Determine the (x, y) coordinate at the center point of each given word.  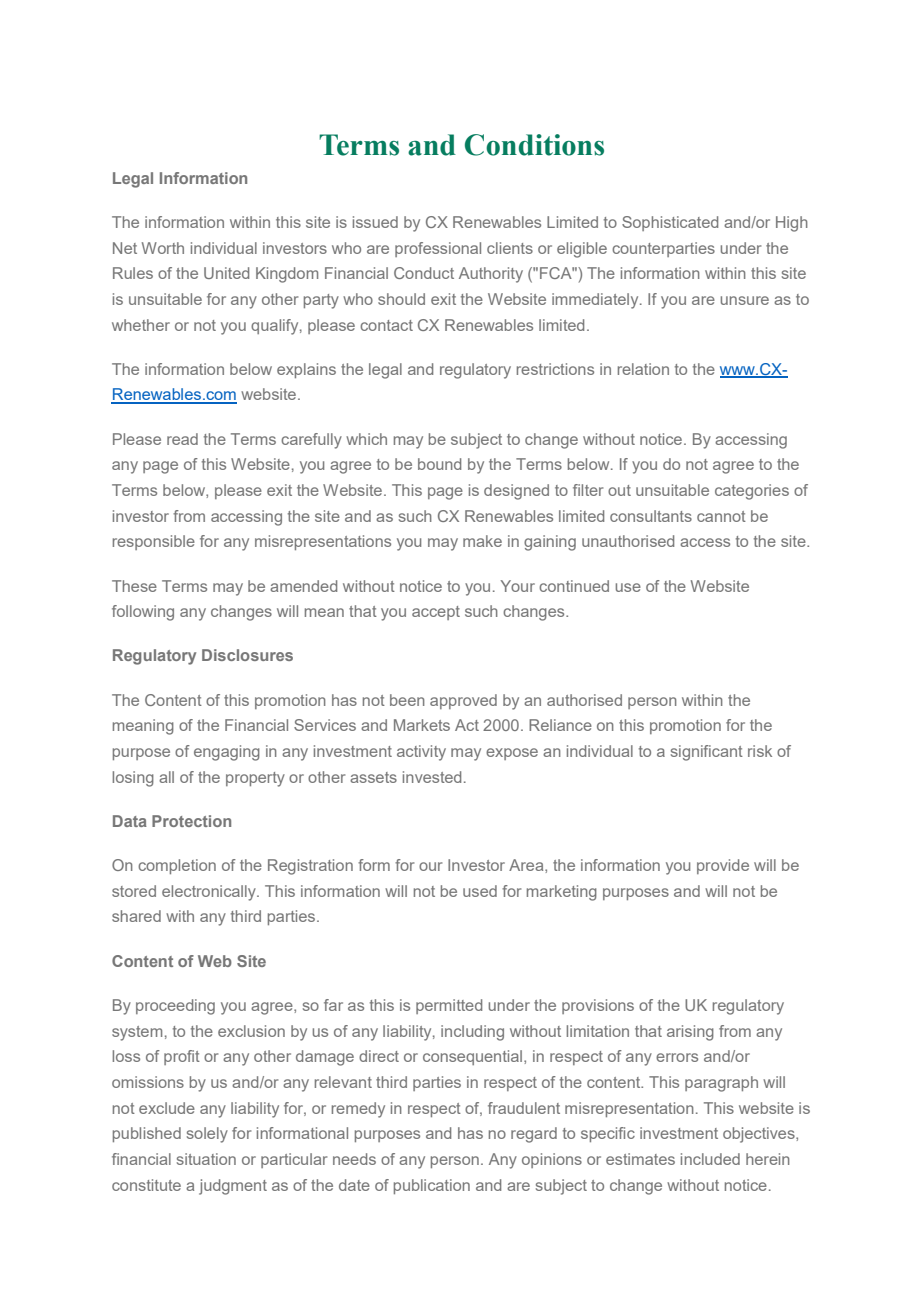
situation (206, 1159)
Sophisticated (670, 223)
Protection (191, 821)
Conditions (534, 145)
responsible (154, 542)
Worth (163, 248)
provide (723, 866)
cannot (721, 516)
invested (432, 777)
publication (432, 1186)
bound (439, 464)
